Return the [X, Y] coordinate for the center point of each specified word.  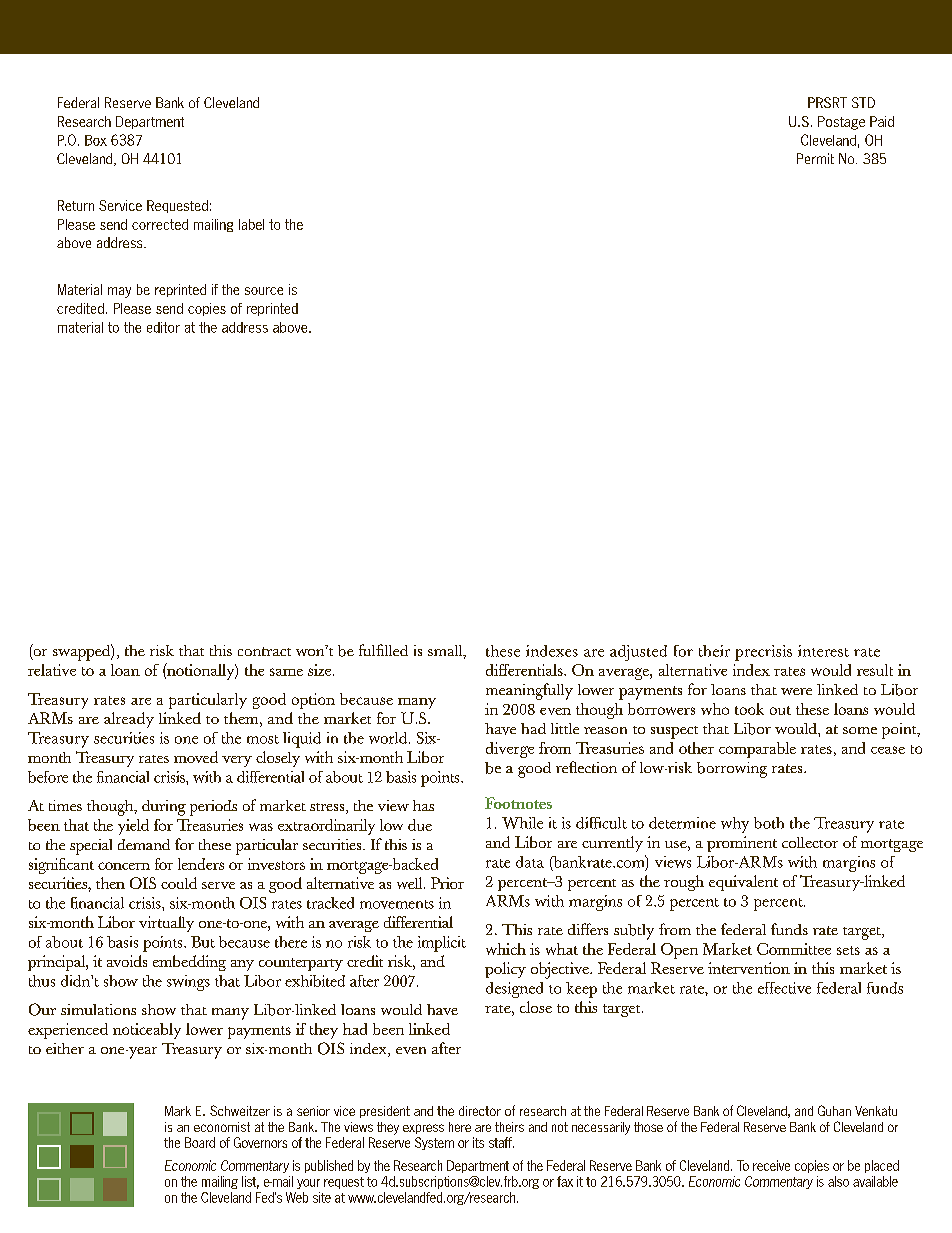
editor [163, 327]
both [769, 823]
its [478, 1142]
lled [396, 650]
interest [823, 651]
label [251, 224]
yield [133, 827]
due [420, 825]
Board [200, 1142]
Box [96, 140]
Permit [815, 158]
